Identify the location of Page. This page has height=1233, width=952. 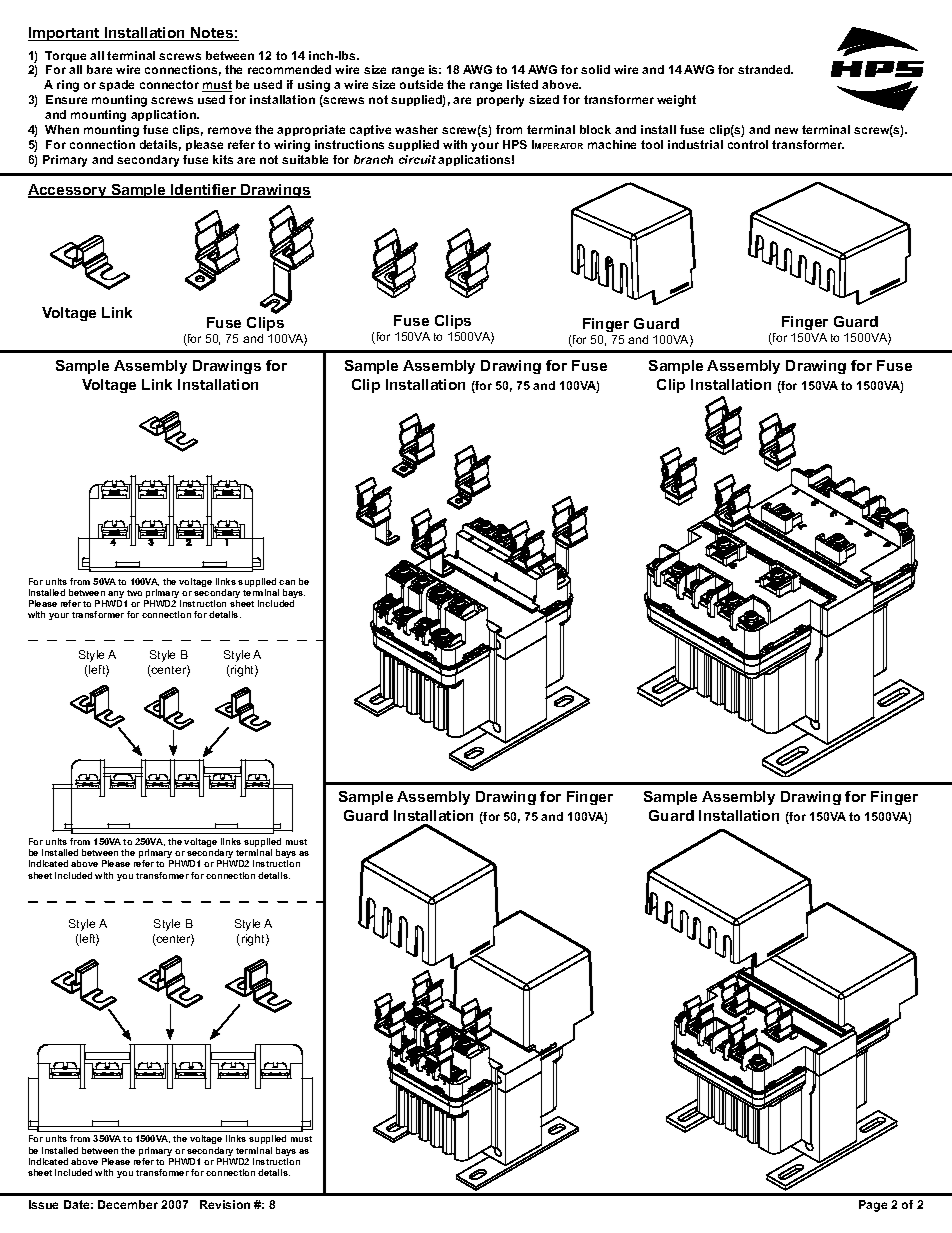
(873, 1206).
